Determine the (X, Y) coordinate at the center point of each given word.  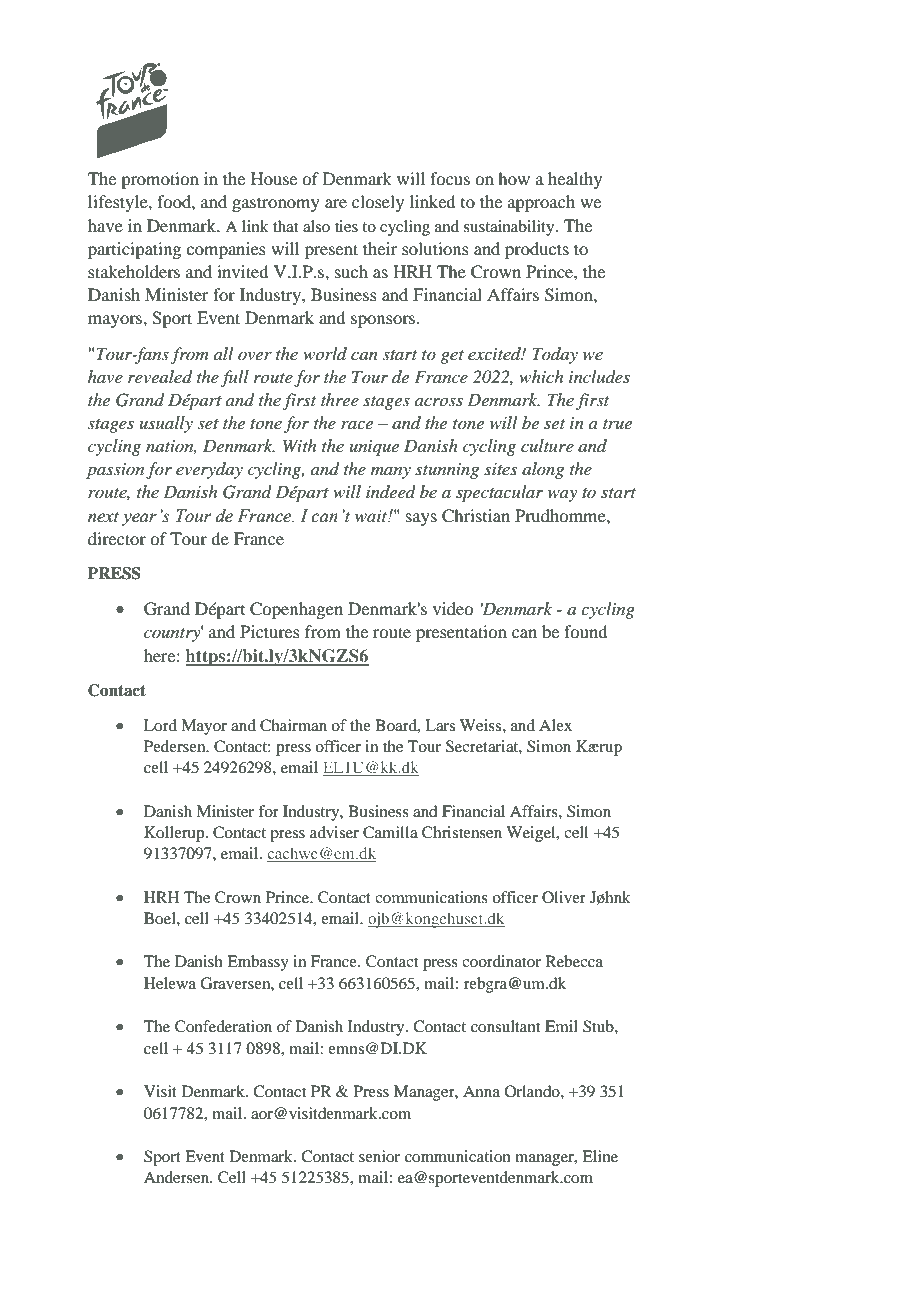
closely (378, 203)
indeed (391, 491)
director (117, 538)
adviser (334, 832)
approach (541, 203)
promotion (160, 180)
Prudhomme (561, 515)
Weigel (532, 834)
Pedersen (176, 746)
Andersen (178, 1177)
